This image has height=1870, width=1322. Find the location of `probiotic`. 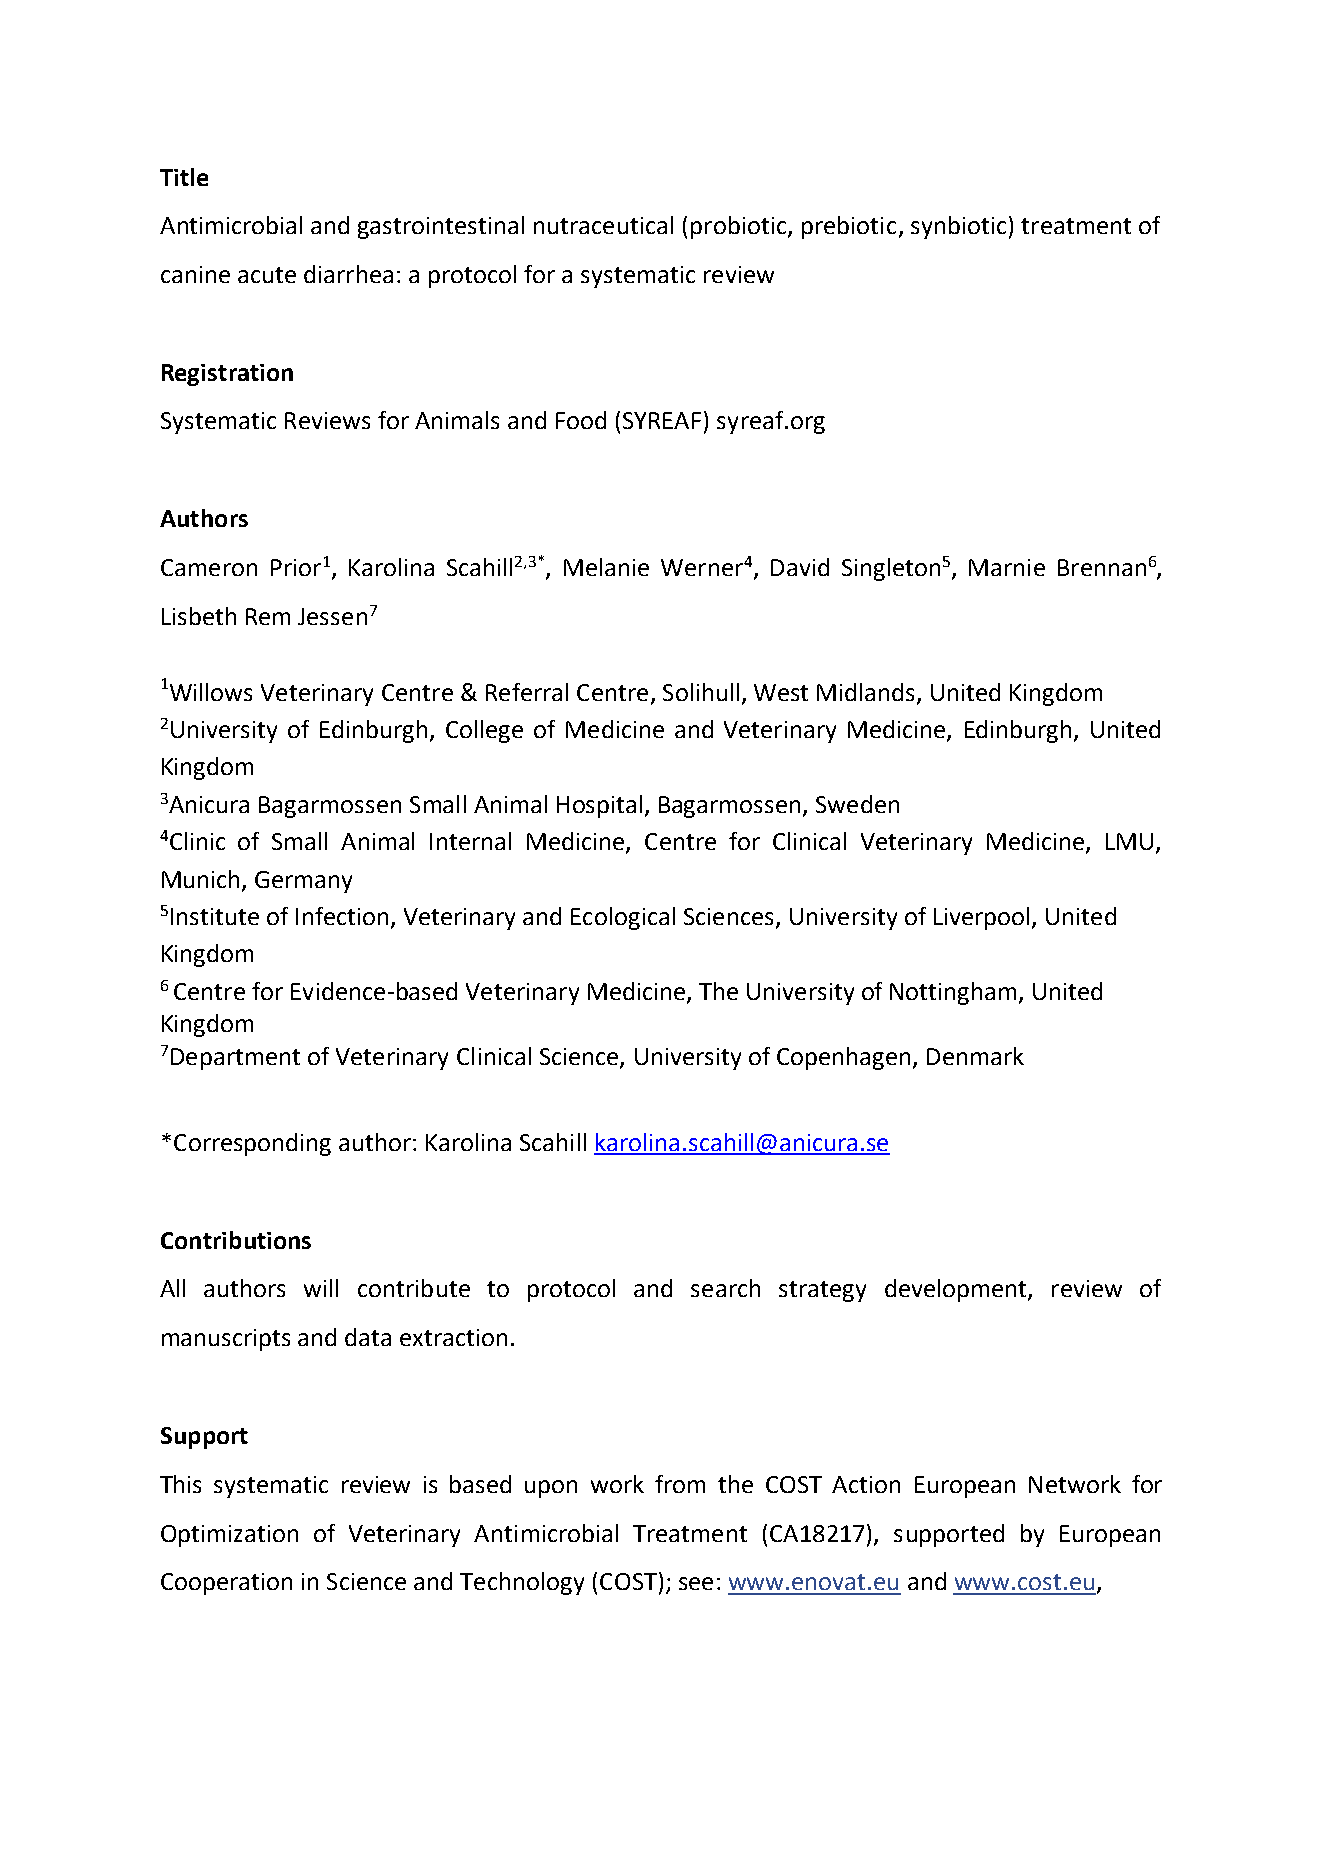

probiotic is located at coordinates (740, 227).
